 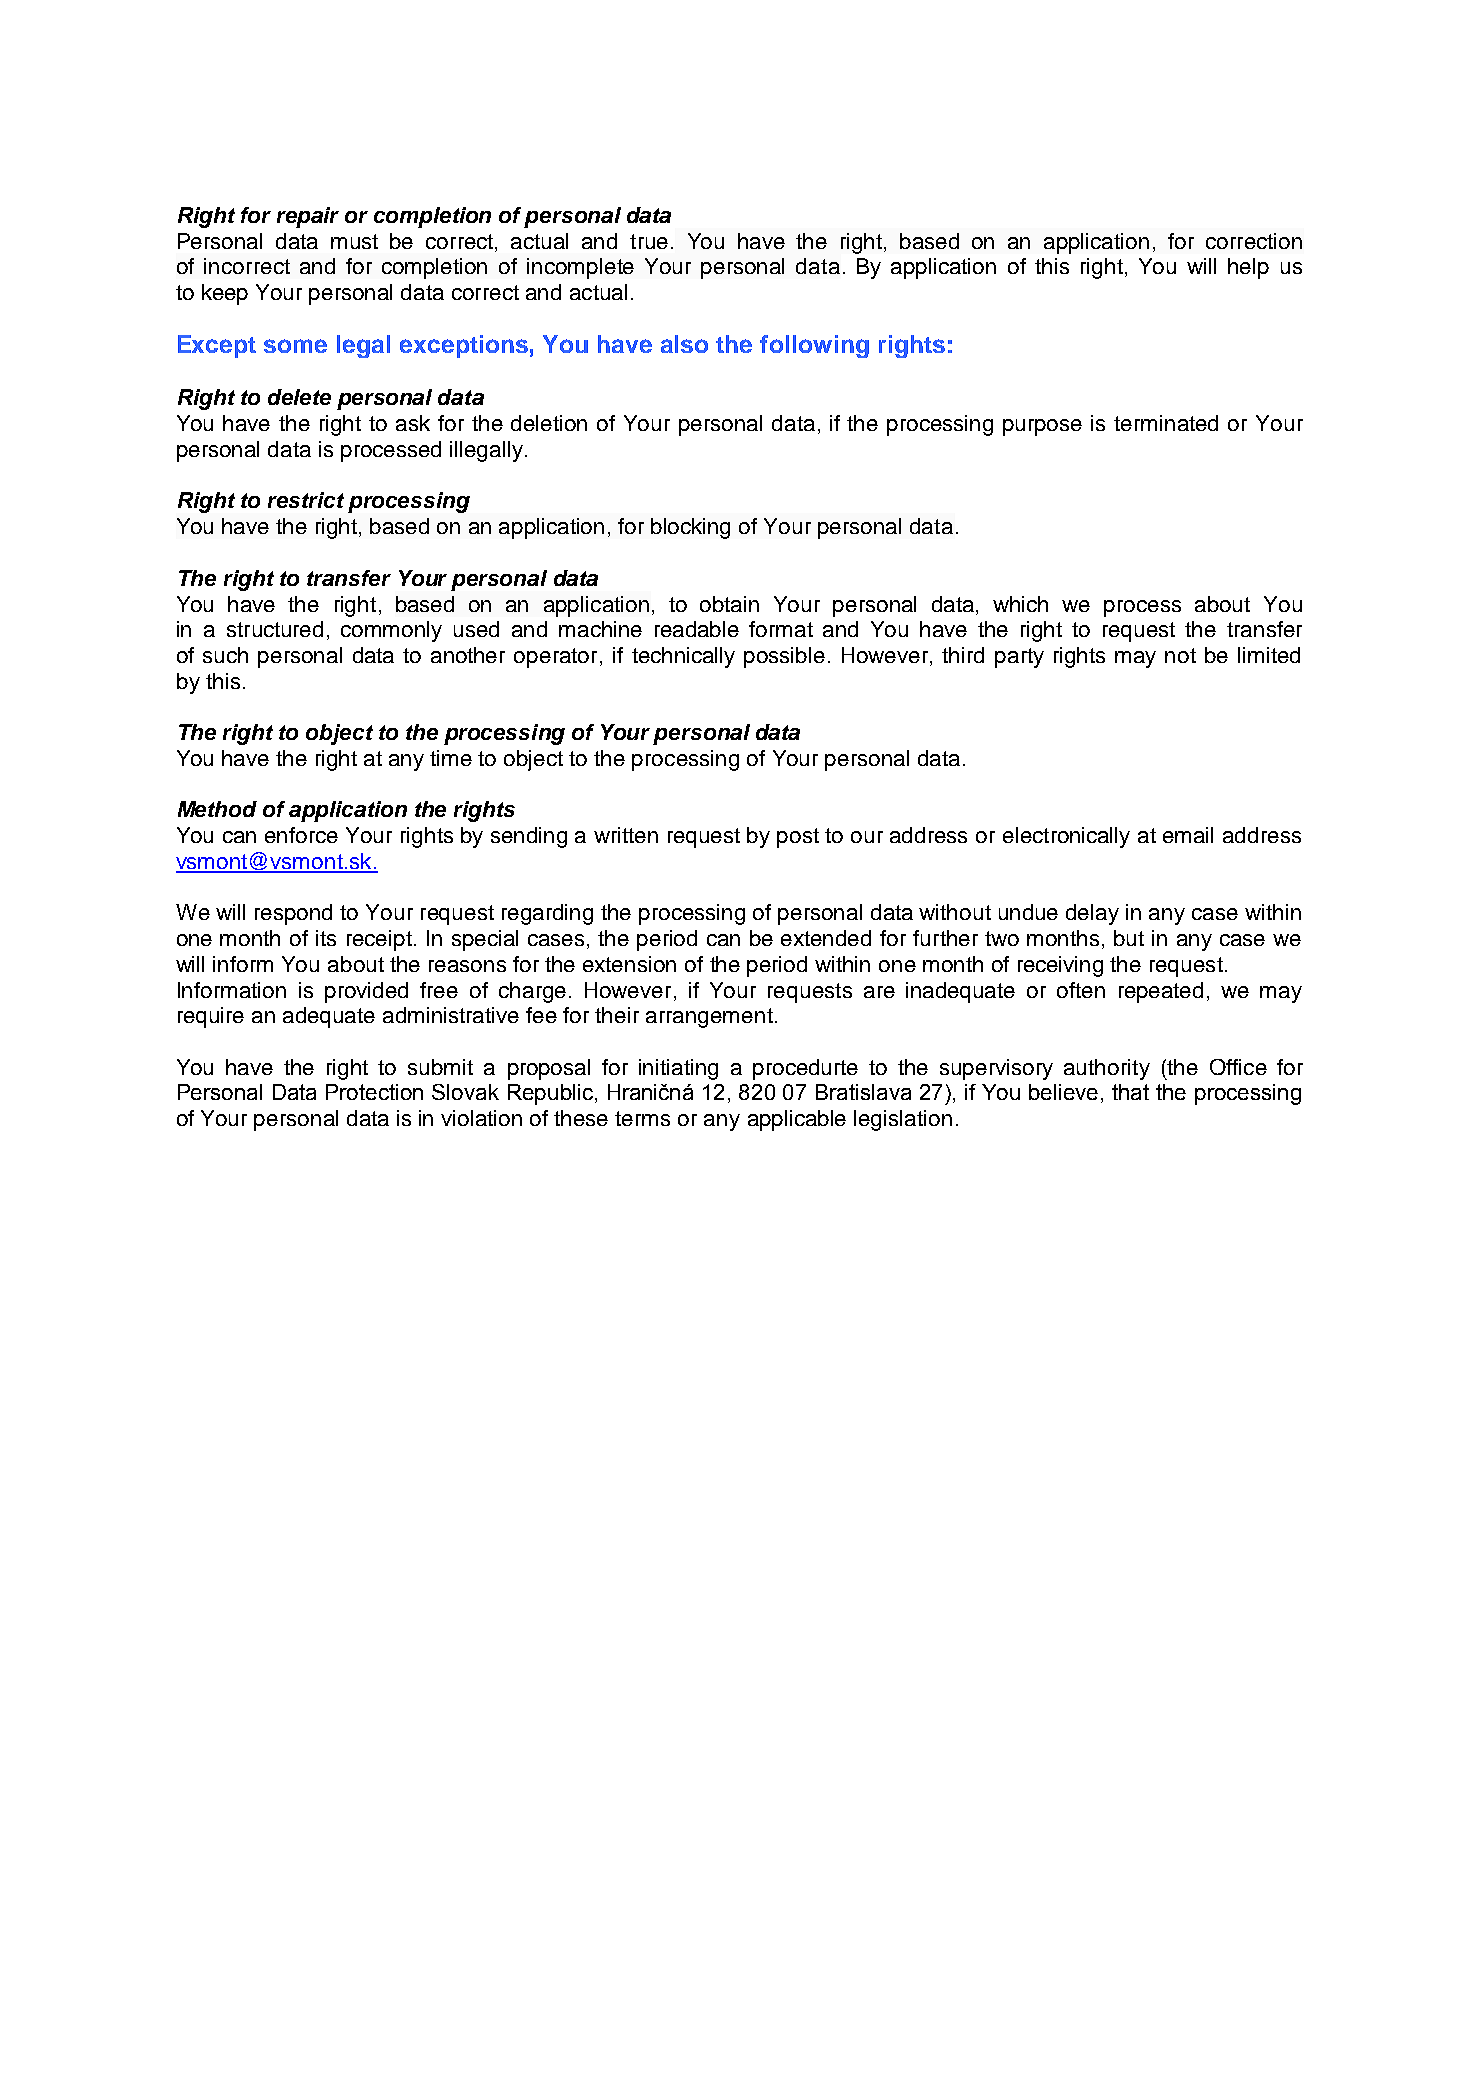 What do you see at coordinates (649, 241) in the screenshot?
I see `true` at bounding box center [649, 241].
